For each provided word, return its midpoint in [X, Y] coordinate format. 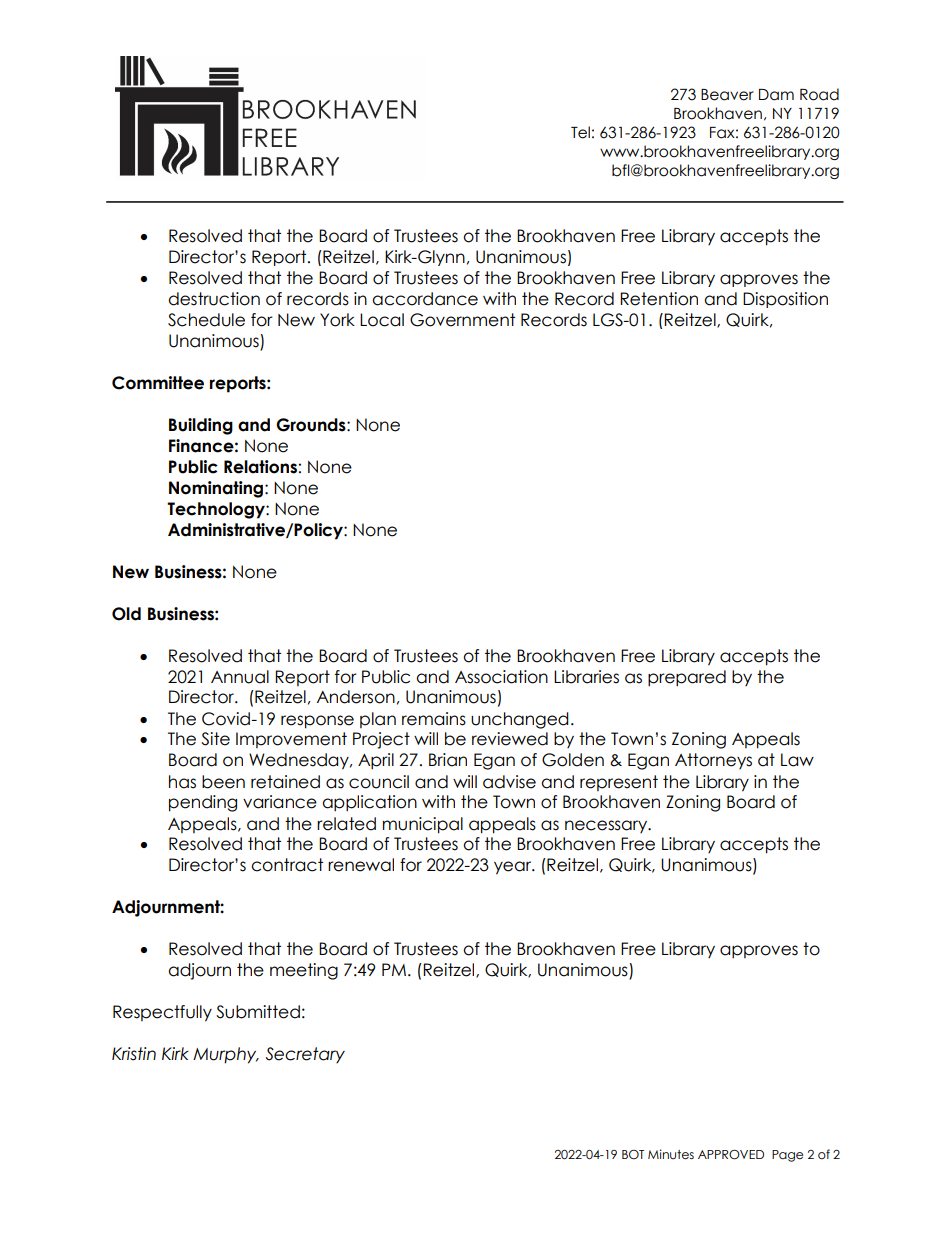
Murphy [226, 1055]
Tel [580, 132]
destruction [214, 299]
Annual [240, 677]
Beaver [727, 95]
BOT [633, 1155]
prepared [687, 678]
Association [501, 677]
